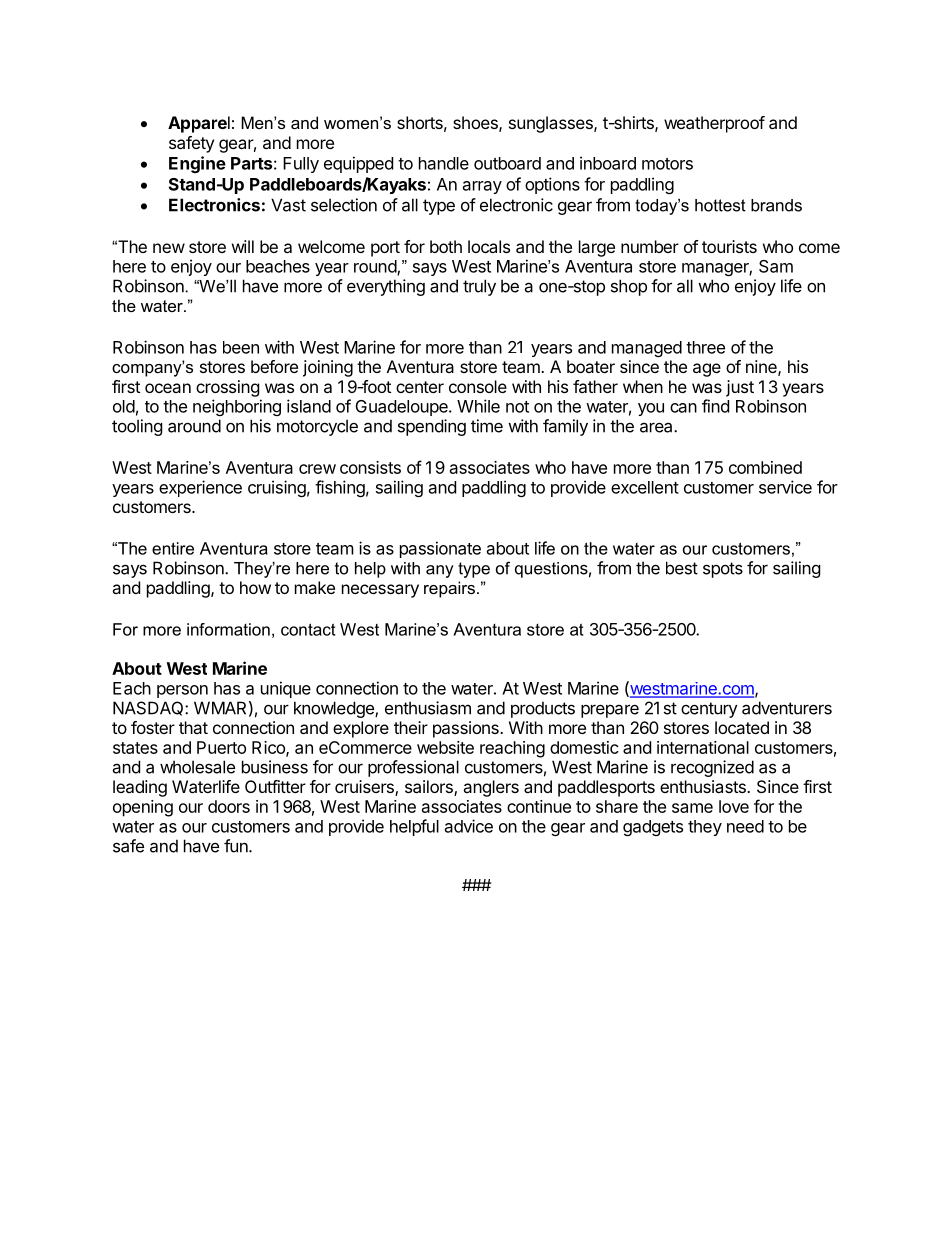  What do you see at coordinates (428, 708) in the screenshot?
I see `enthusiasm` at bounding box center [428, 708].
